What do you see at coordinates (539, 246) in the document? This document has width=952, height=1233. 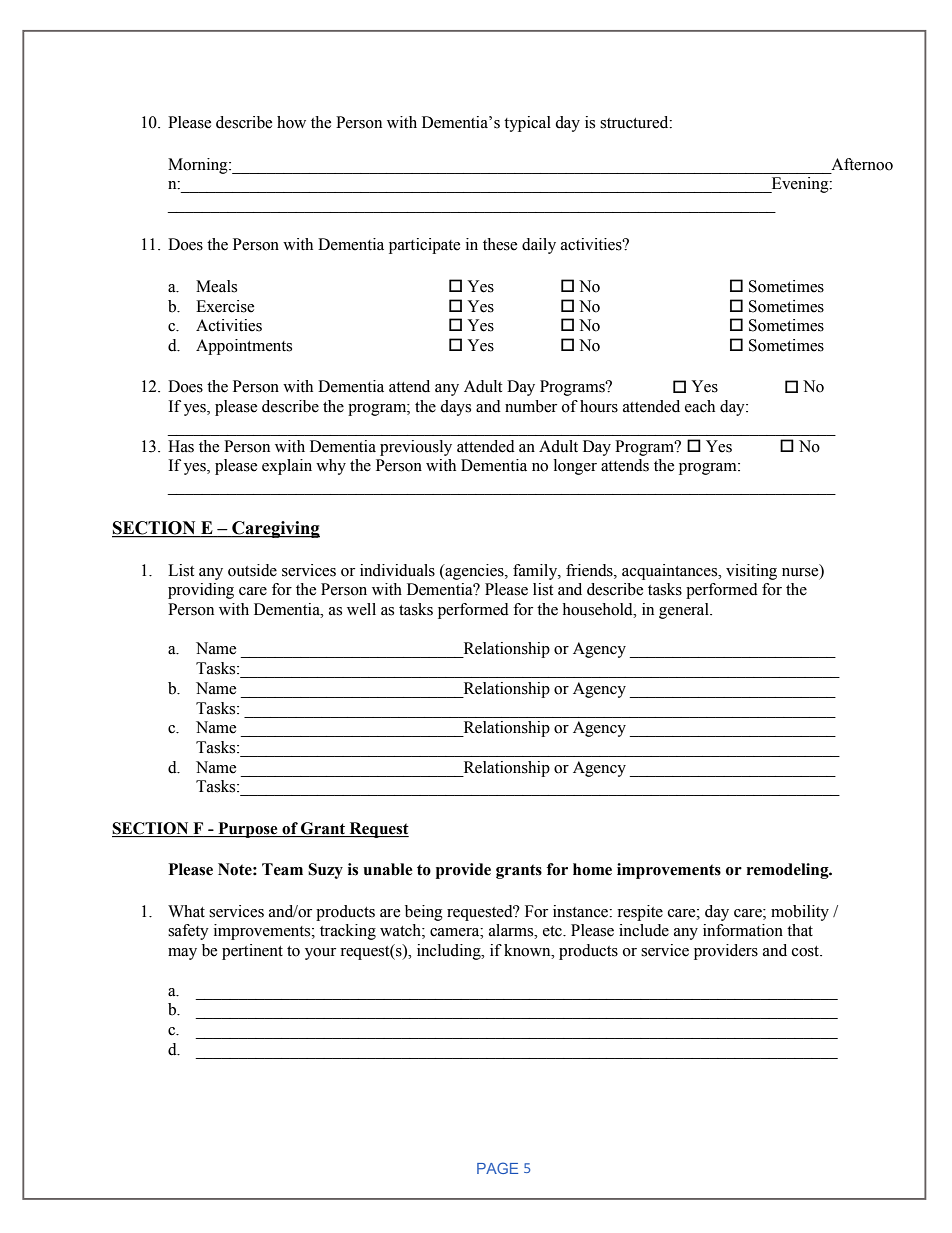 I see `daily` at bounding box center [539, 246].
